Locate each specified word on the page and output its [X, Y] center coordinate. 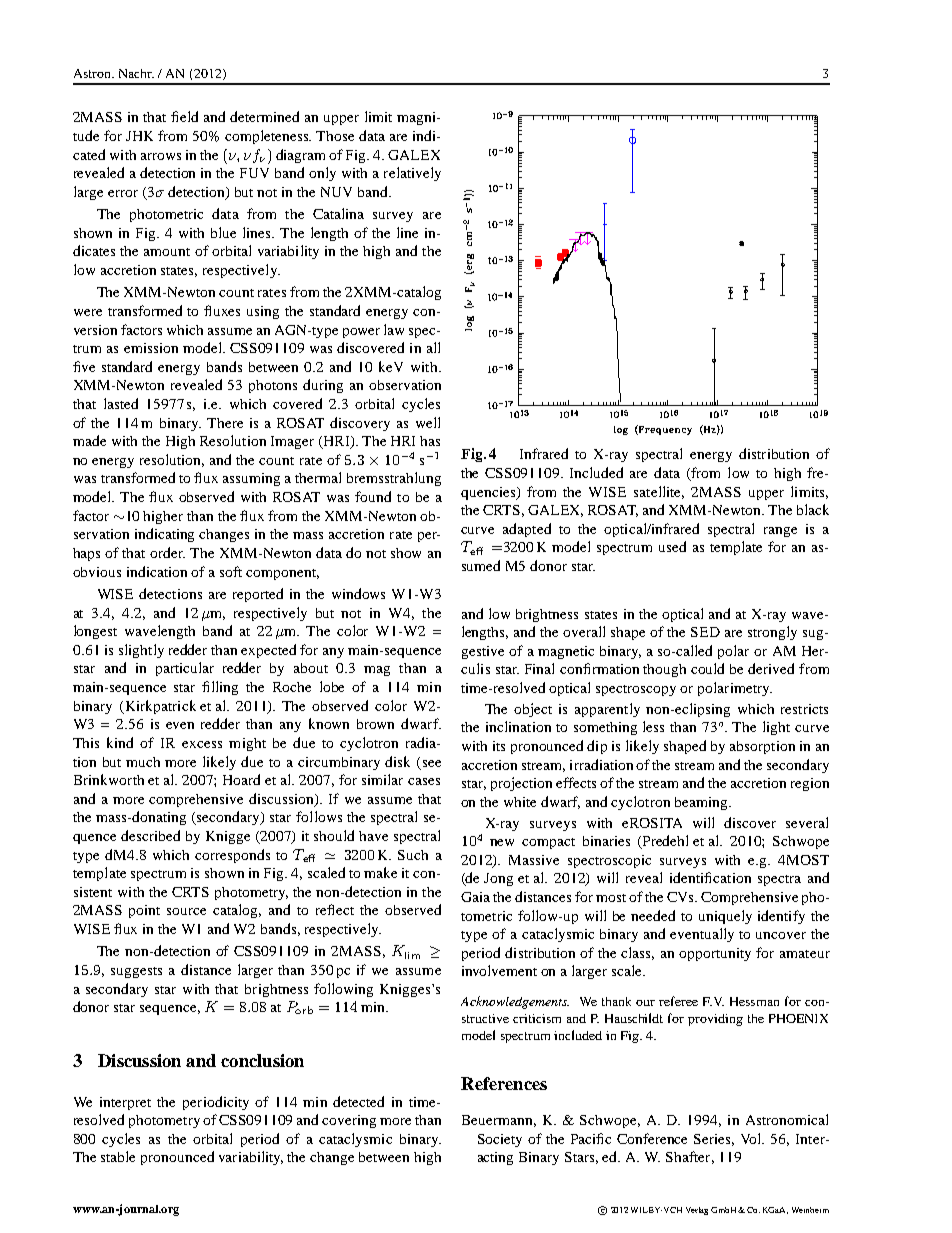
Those [335, 136]
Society [500, 1140]
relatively [412, 174]
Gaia [475, 897]
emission [151, 348]
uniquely [725, 917]
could [707, 668]
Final [539, 668]
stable [118, 1156]
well [428, 422]
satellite [659, 492]
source [186, 911]
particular [185, 669]
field [184, 116]
